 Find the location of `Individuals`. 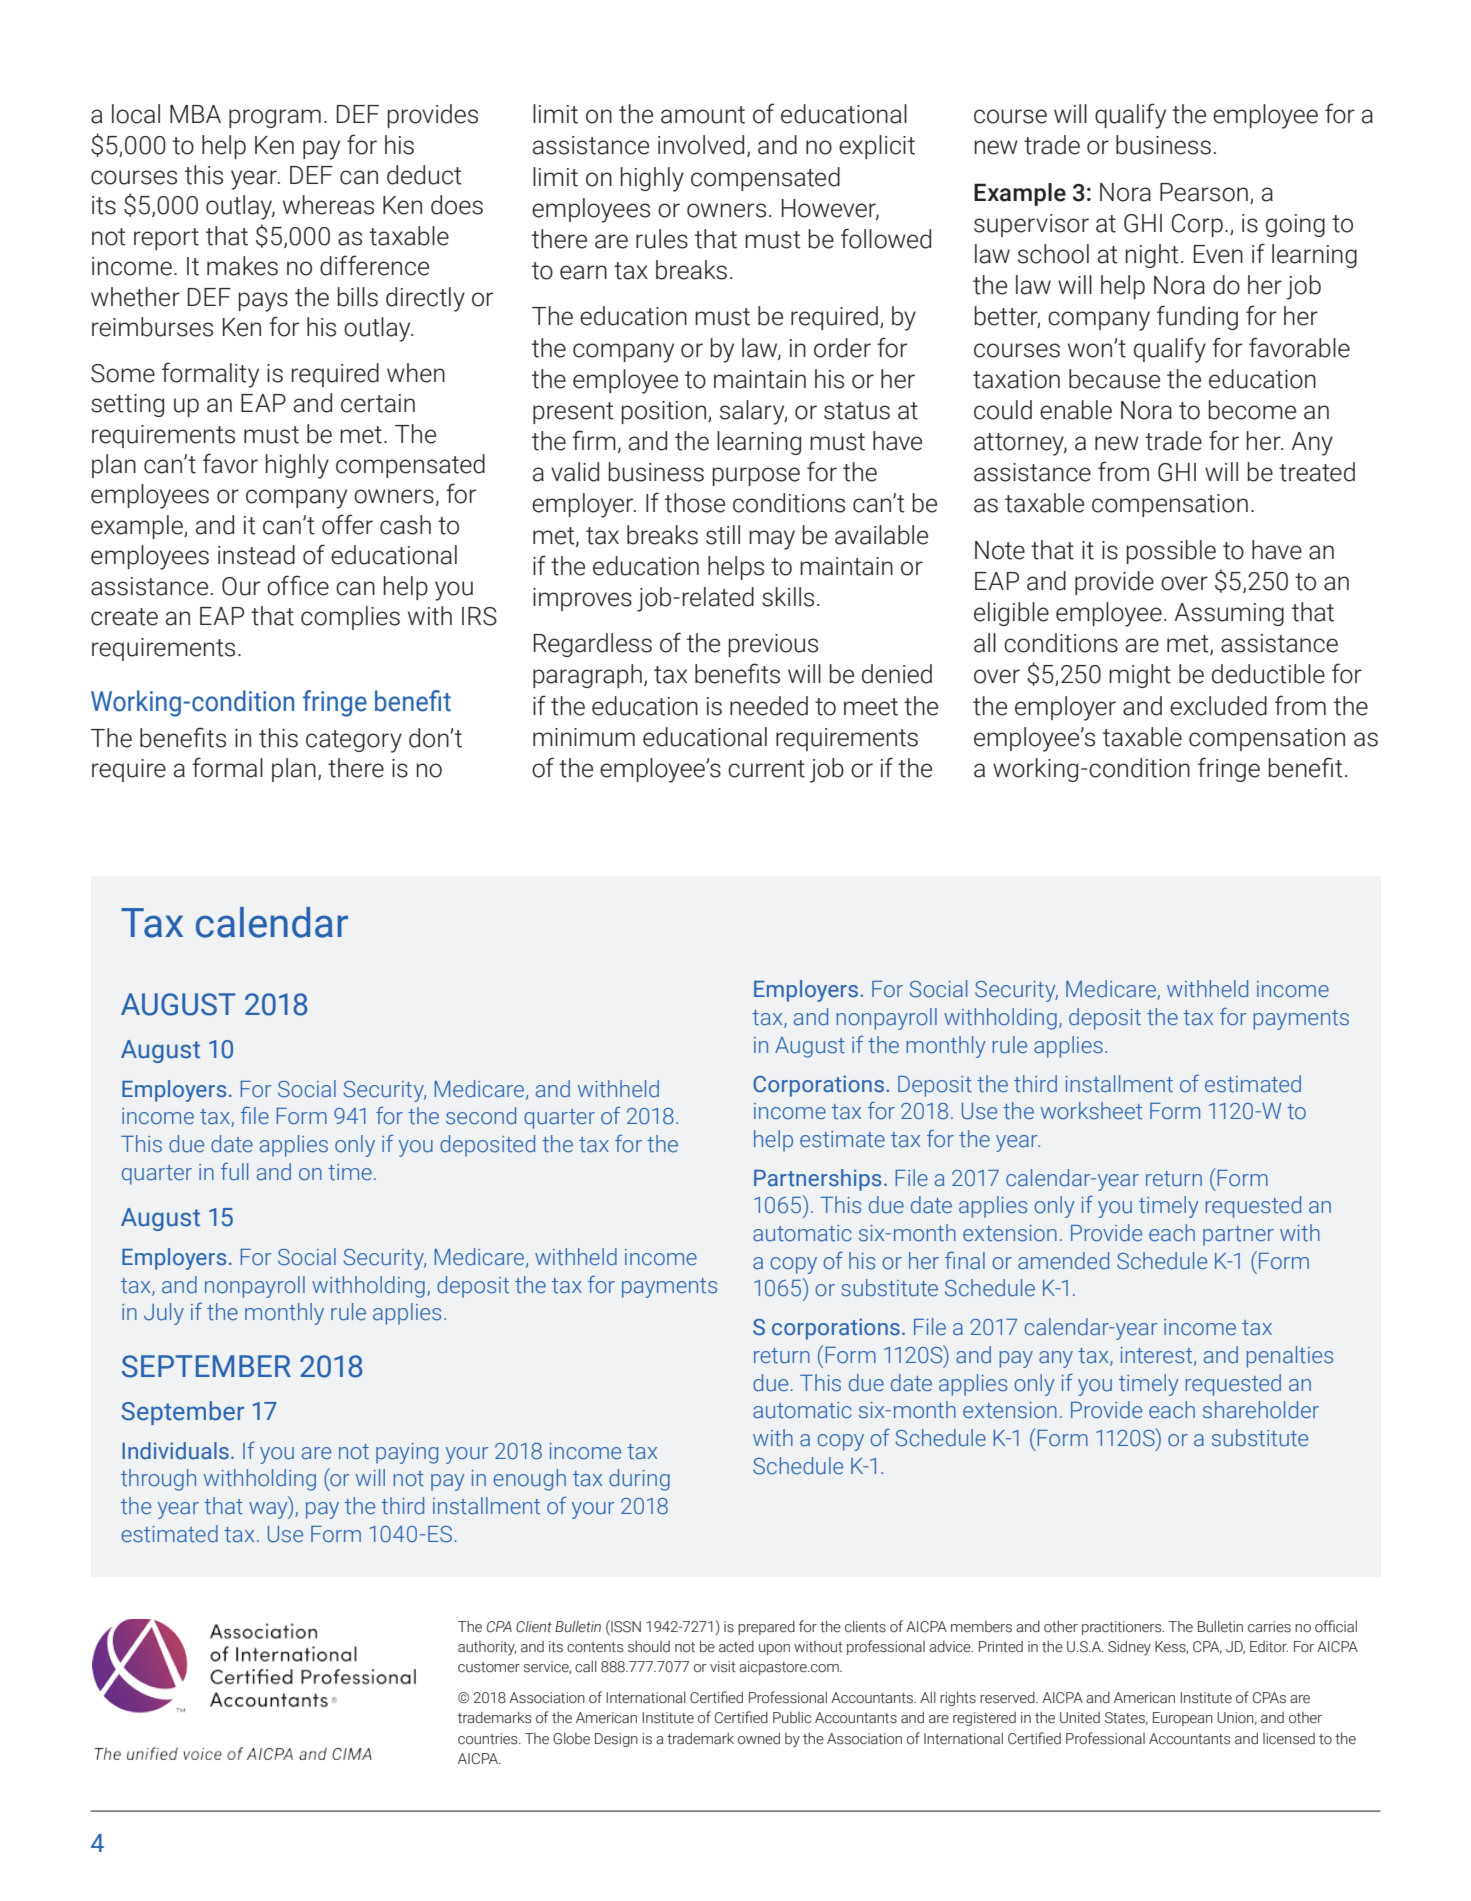

Individuals is located at coordinates (175, 1451).
